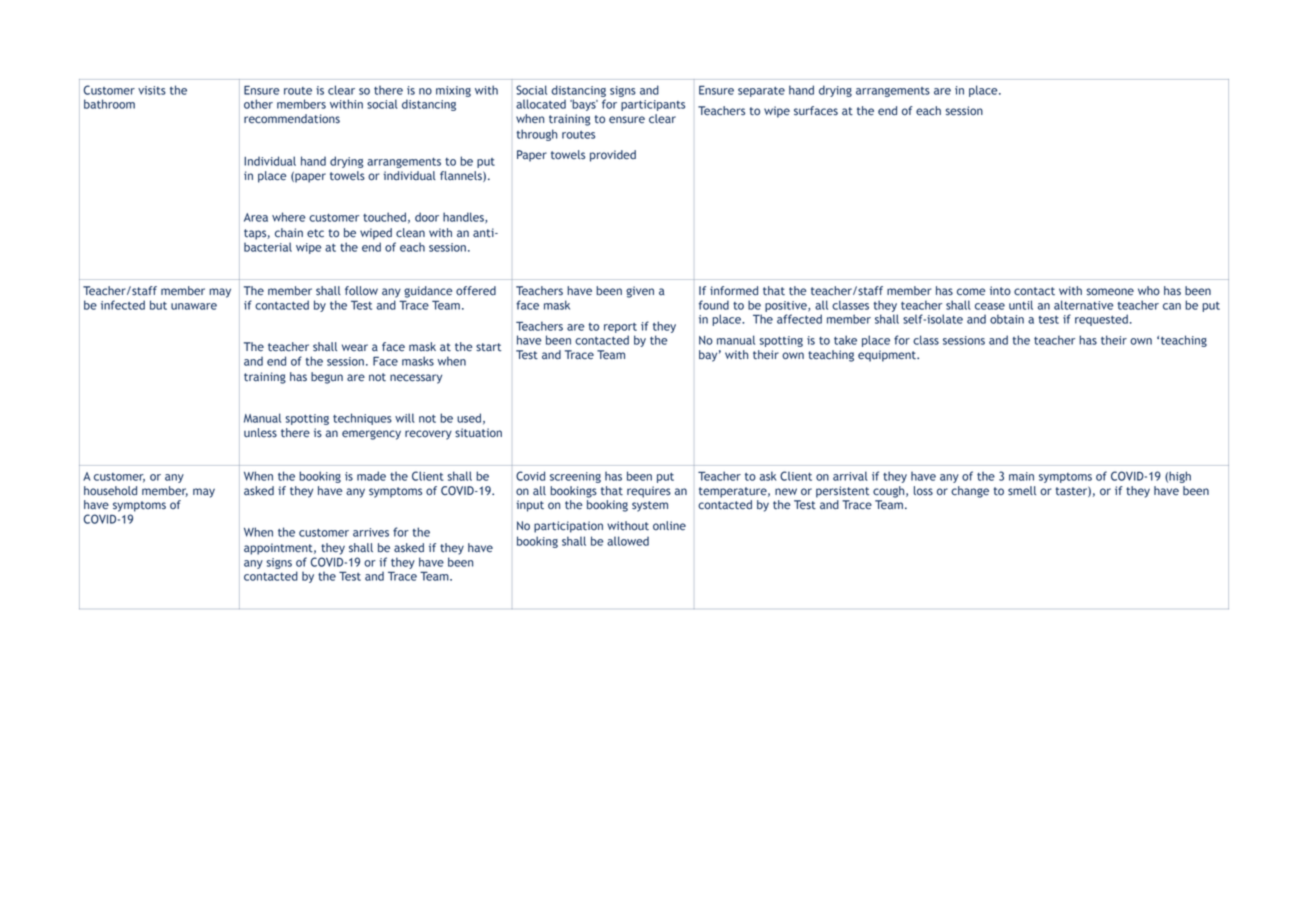 Image resolution: width=1308 pixels, height=924 pixels. What do you see at coordinates (1000, 291) in the screenshot?
I see `into` at bounding box center [1000, 291].
